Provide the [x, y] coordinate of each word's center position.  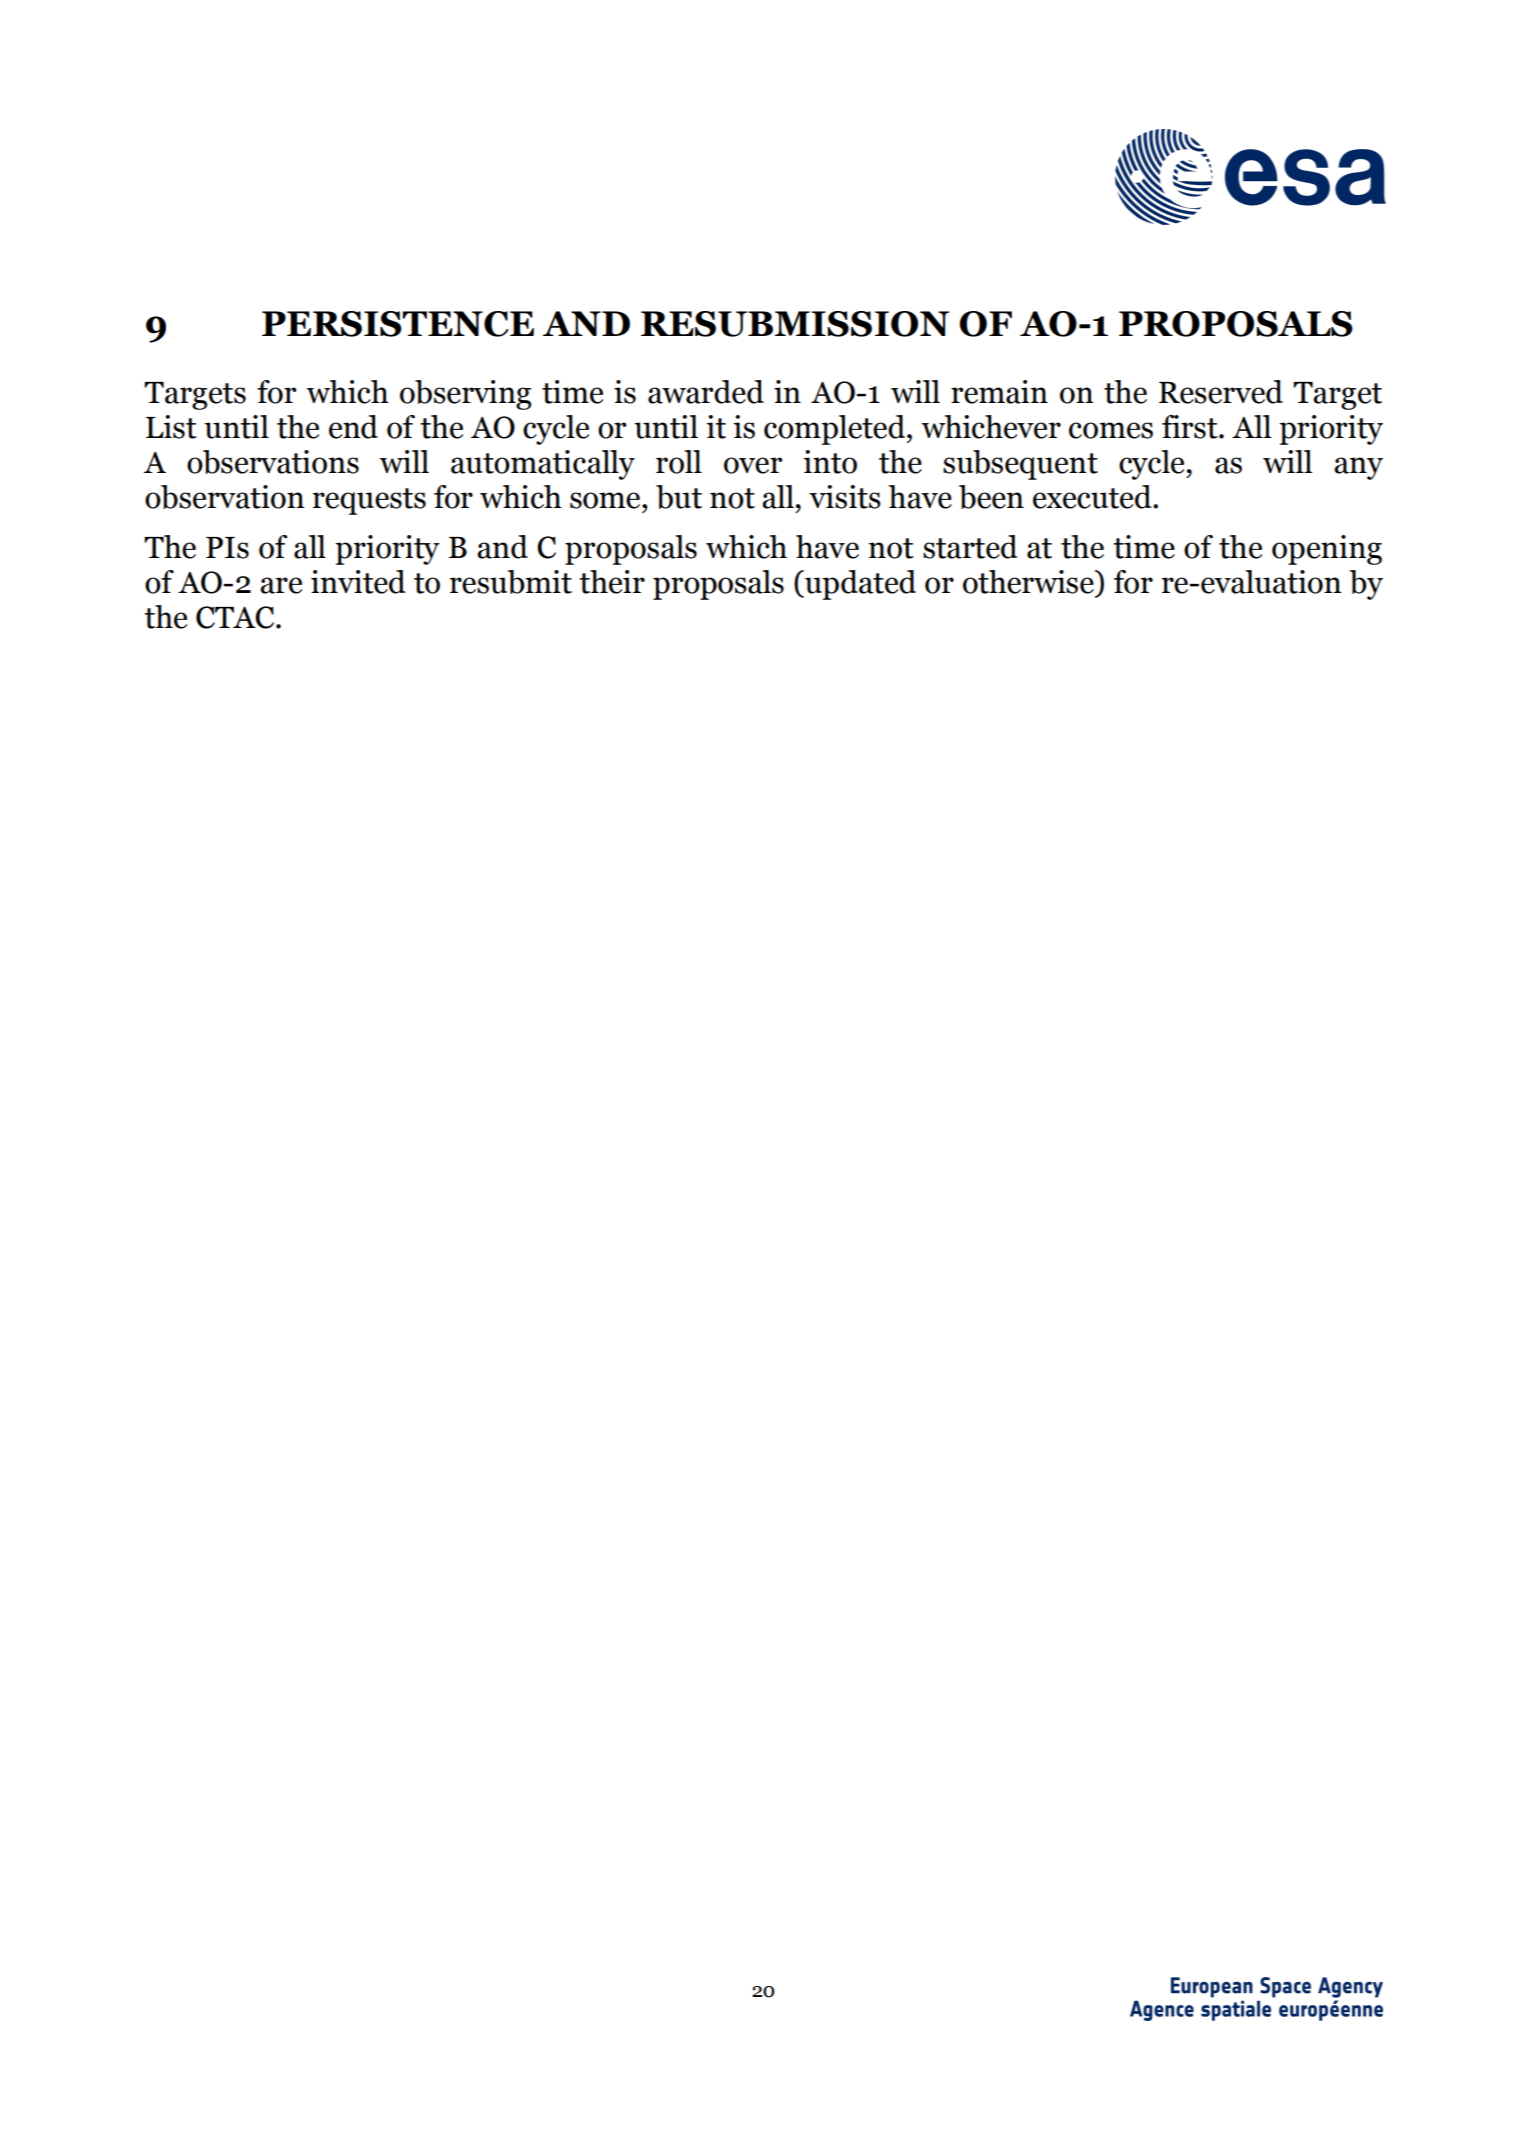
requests [369, 501]
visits [845, 497]
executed [1093, 497]
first [1191, 427]
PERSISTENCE [398, 324]
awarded [706, 392]
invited [358, 582]
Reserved [1221, 392]
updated [859, 585]
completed [834, 430]
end [353, 427]
